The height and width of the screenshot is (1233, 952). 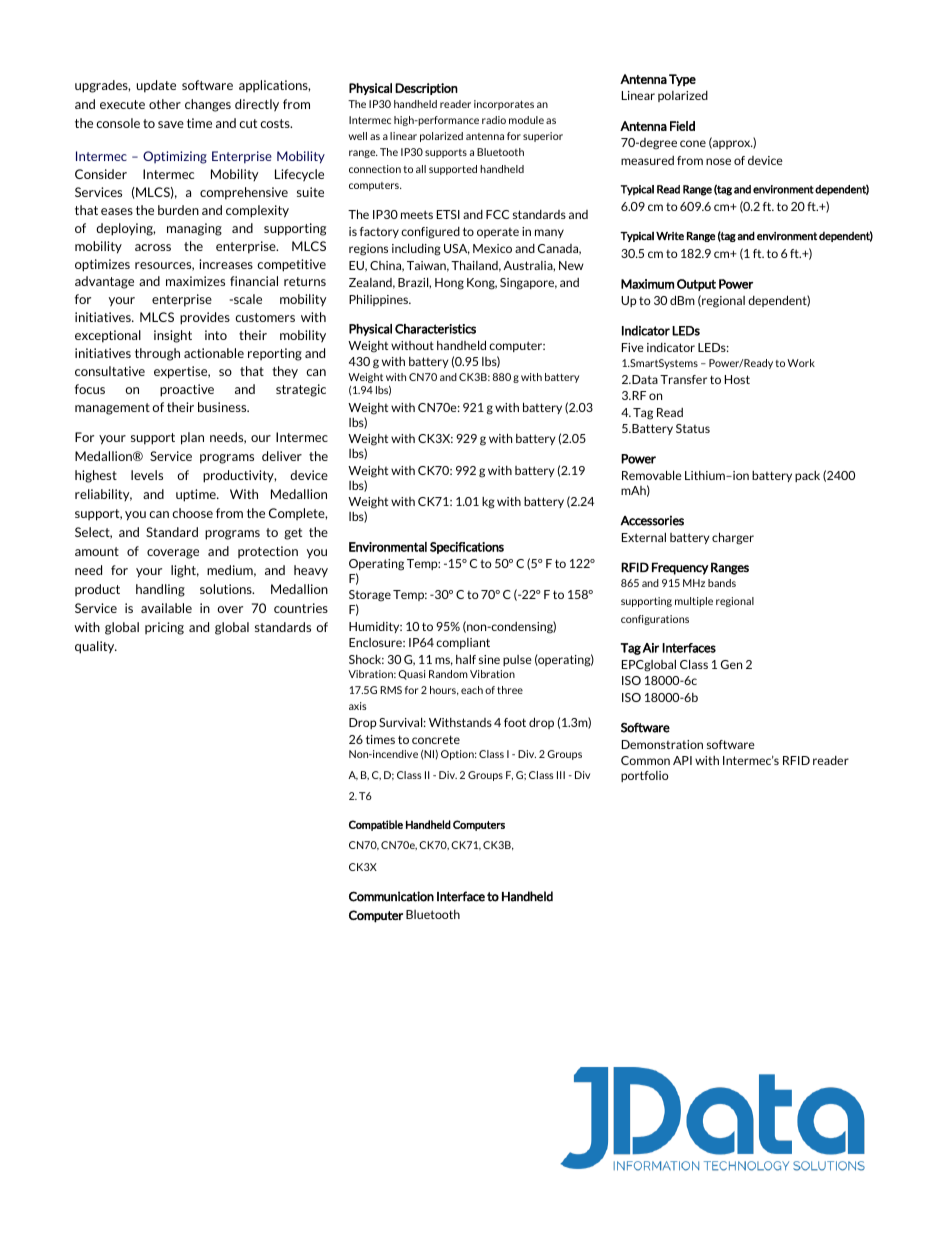 What do you see at coordinates (195, 281) in the screenshot?
I see `maximizes` at bounding box center [195, 281].
